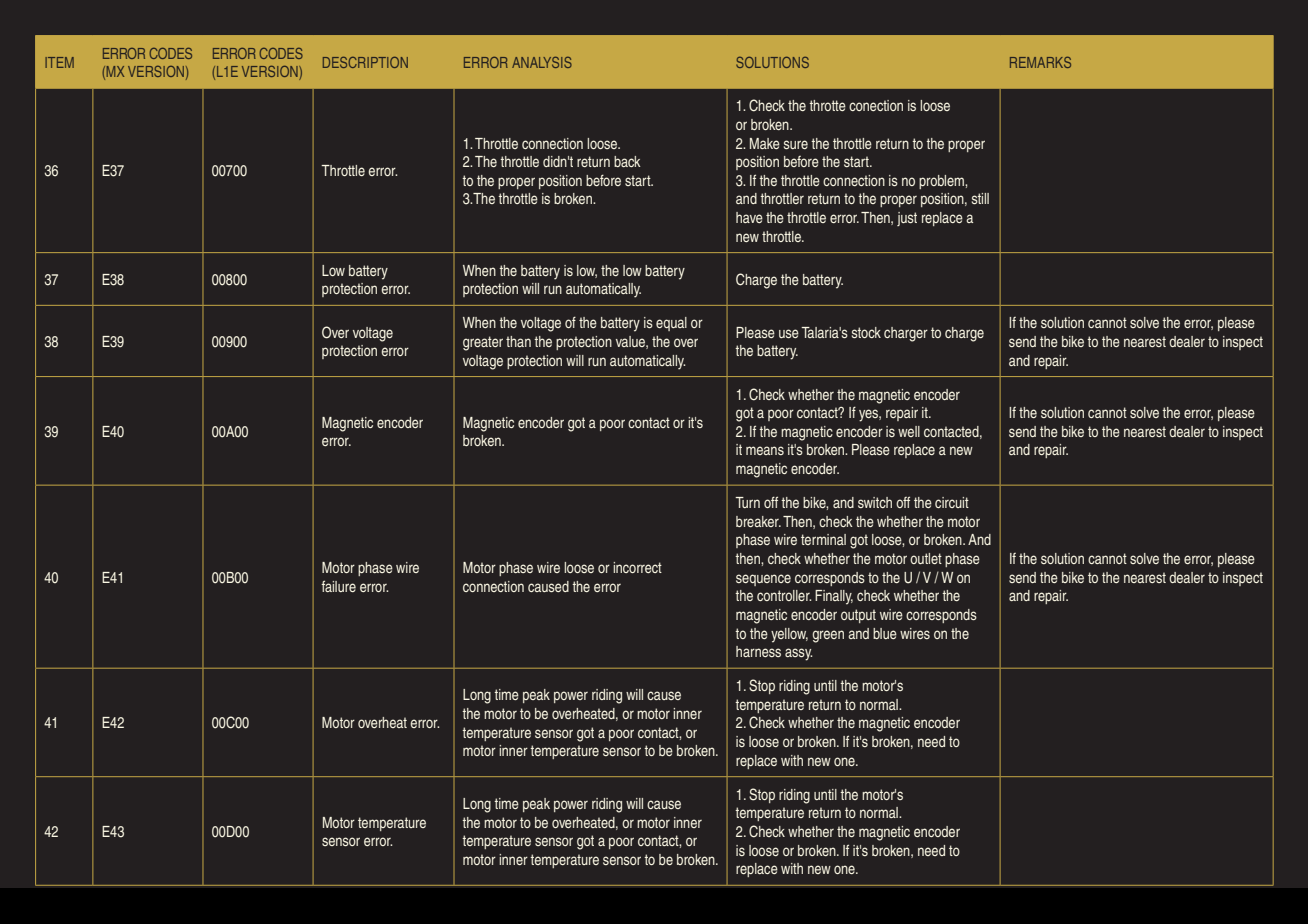 This document has height=924, width=1308. Describe the element at coordinates (885, 633) in the document. I see `blue` at that location.
